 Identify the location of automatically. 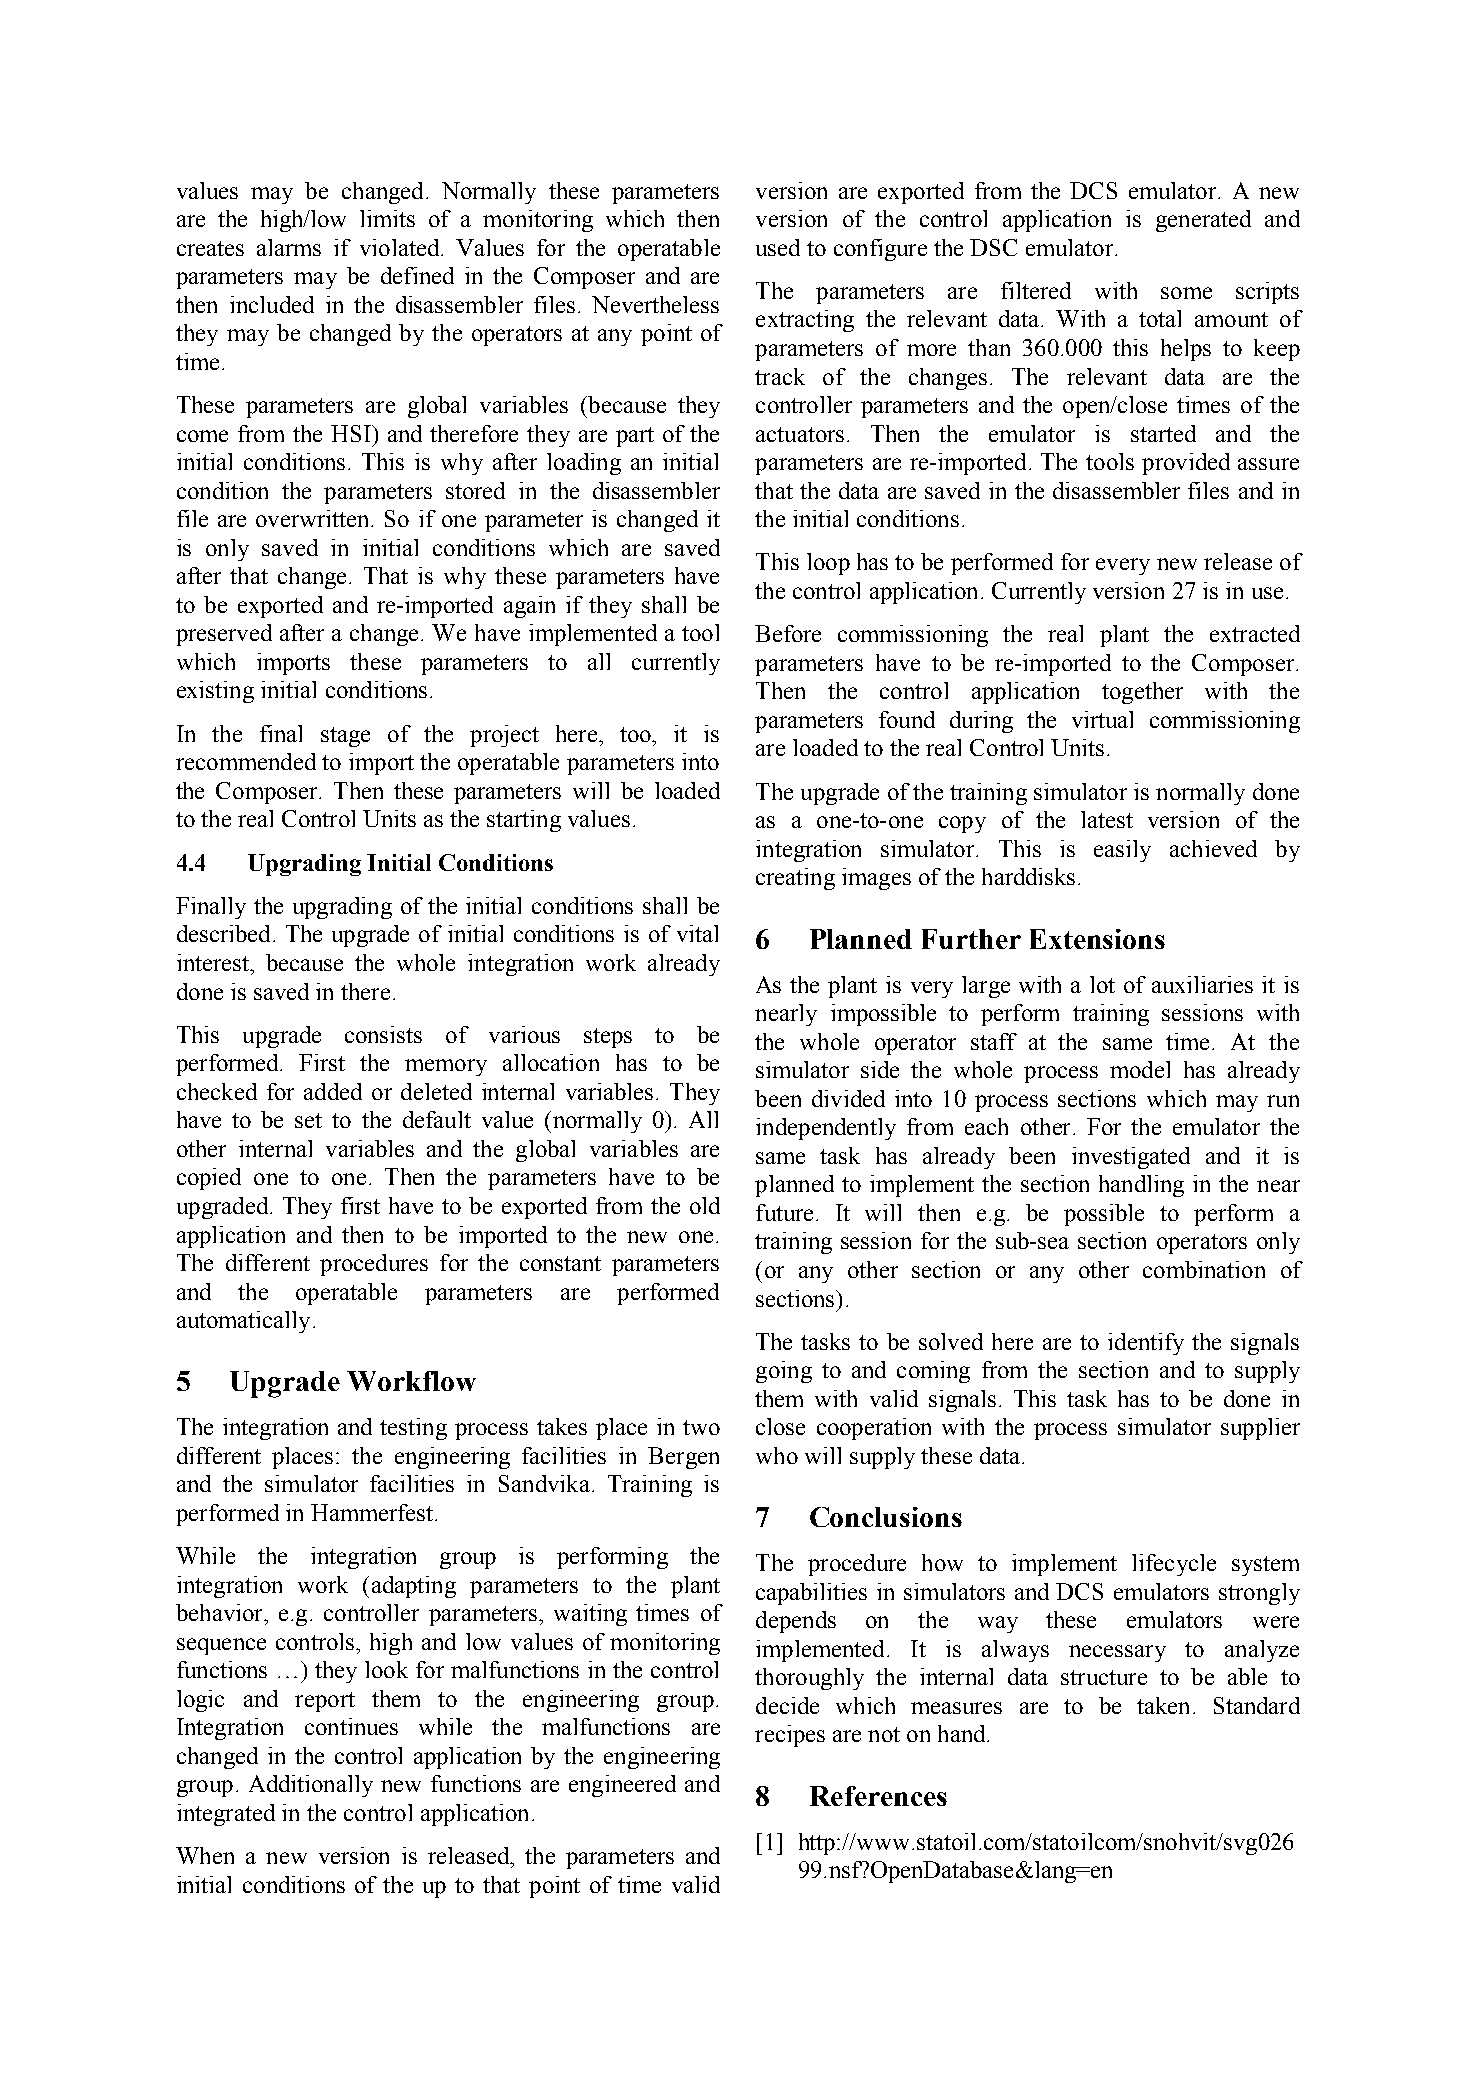
(243, 1322).
